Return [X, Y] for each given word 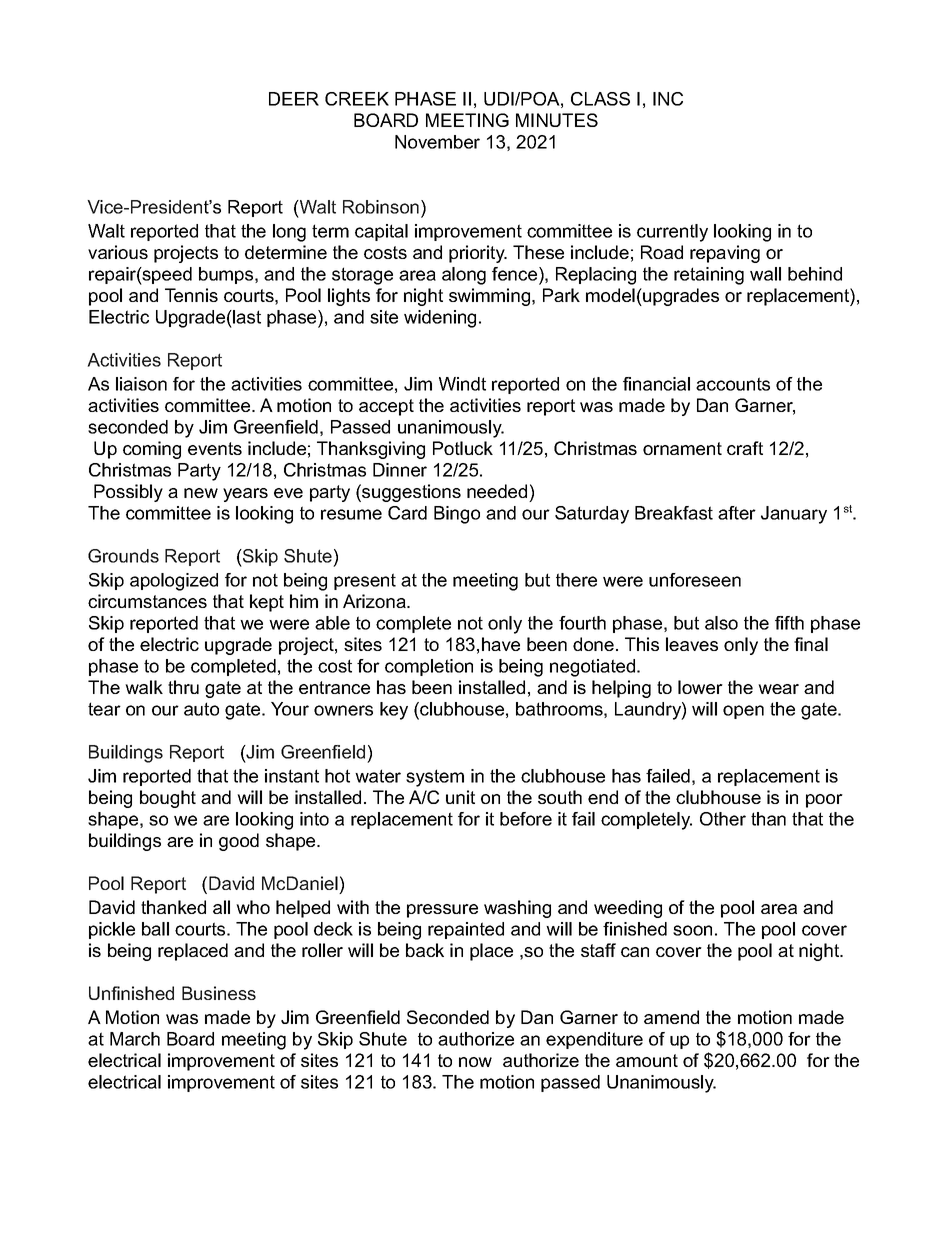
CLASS [600, 99]
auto [201, 709]
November [437, 142]
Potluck [463, 448]
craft [745, 448]
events [215, 448]
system [435, 778]
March [135, 1039]
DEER [294, 99]
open [743, 712]
